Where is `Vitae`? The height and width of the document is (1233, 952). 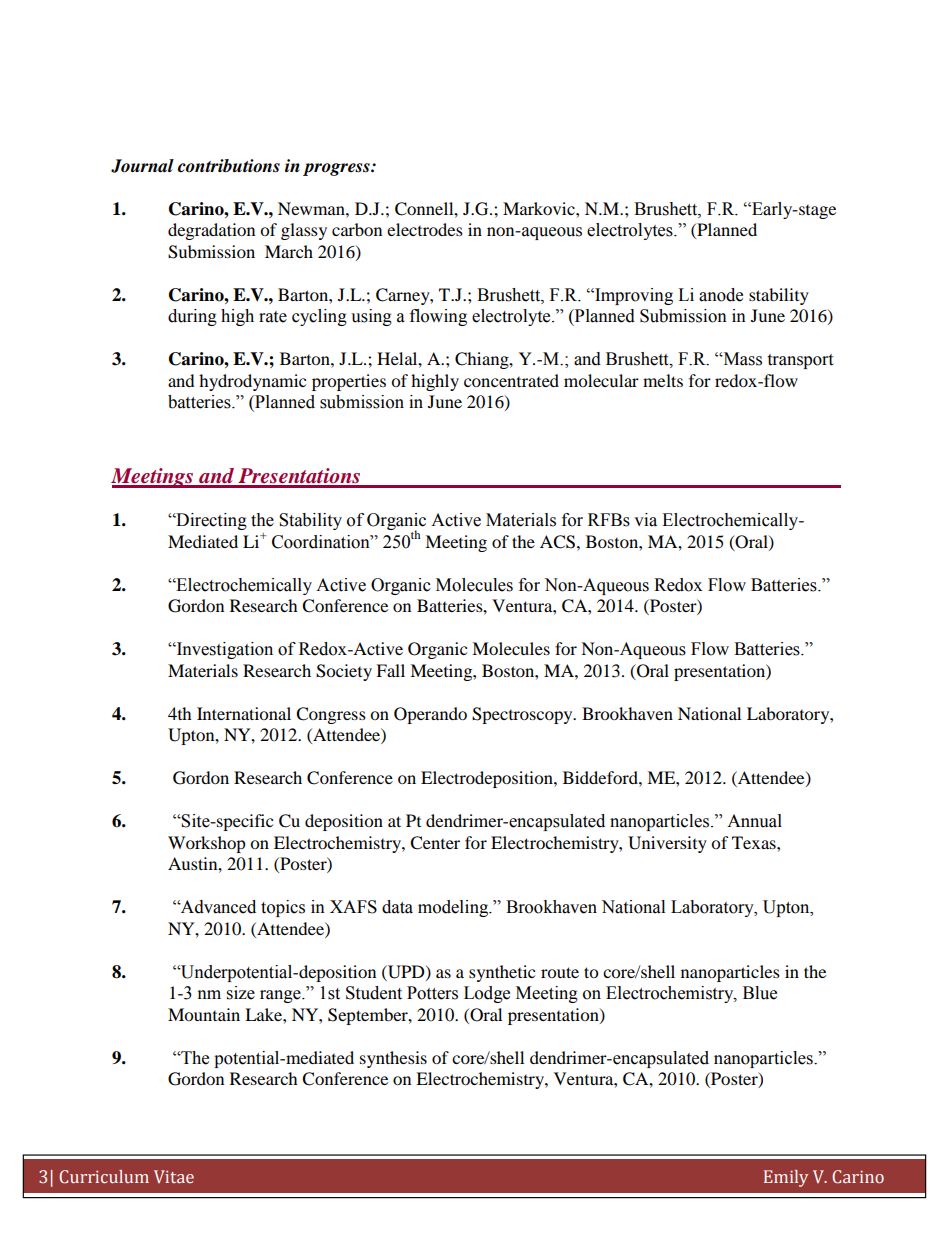 Vitae is located at coordinates (174, 1176).
